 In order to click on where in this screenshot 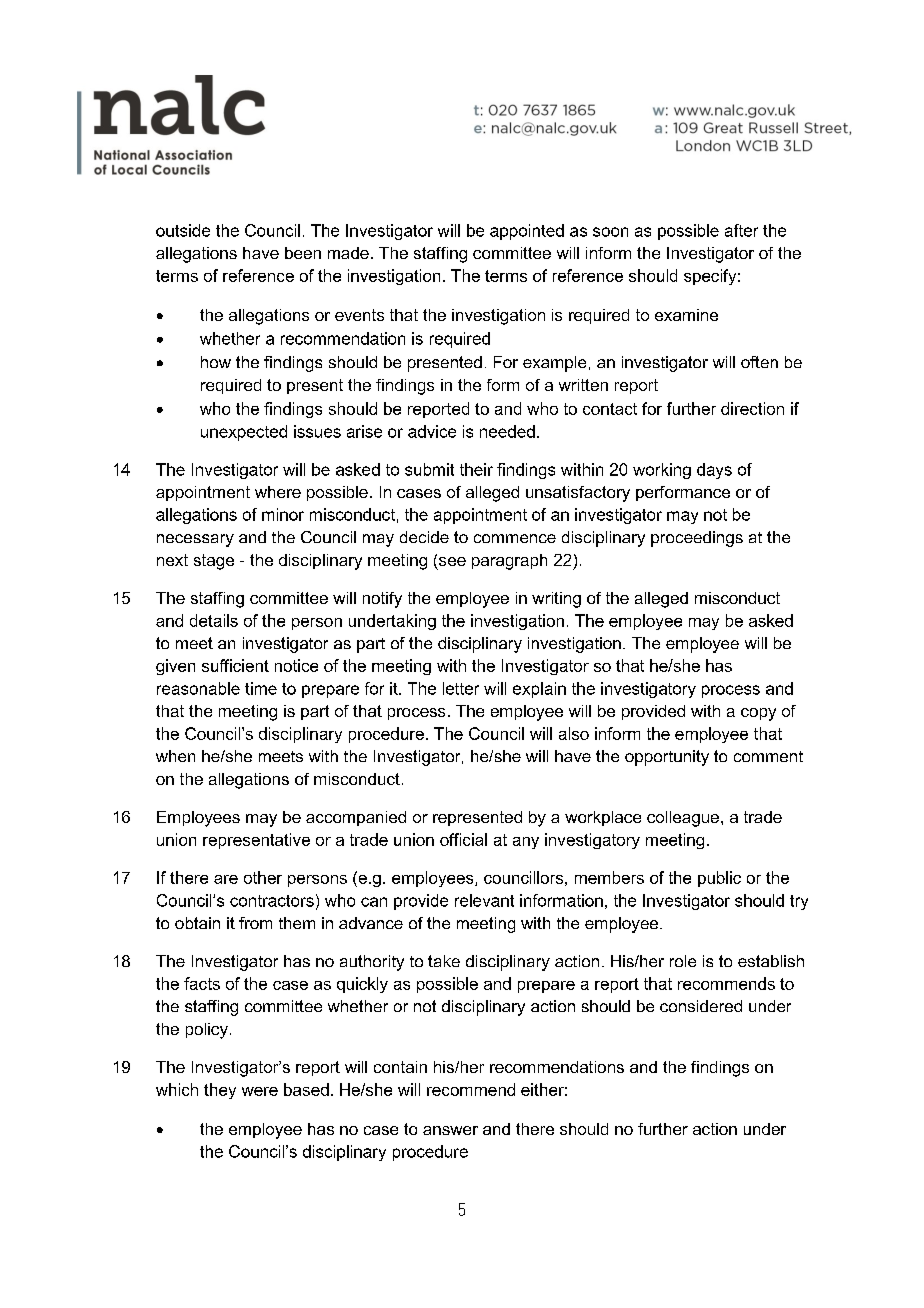, I will do `click(278, 492)`.
